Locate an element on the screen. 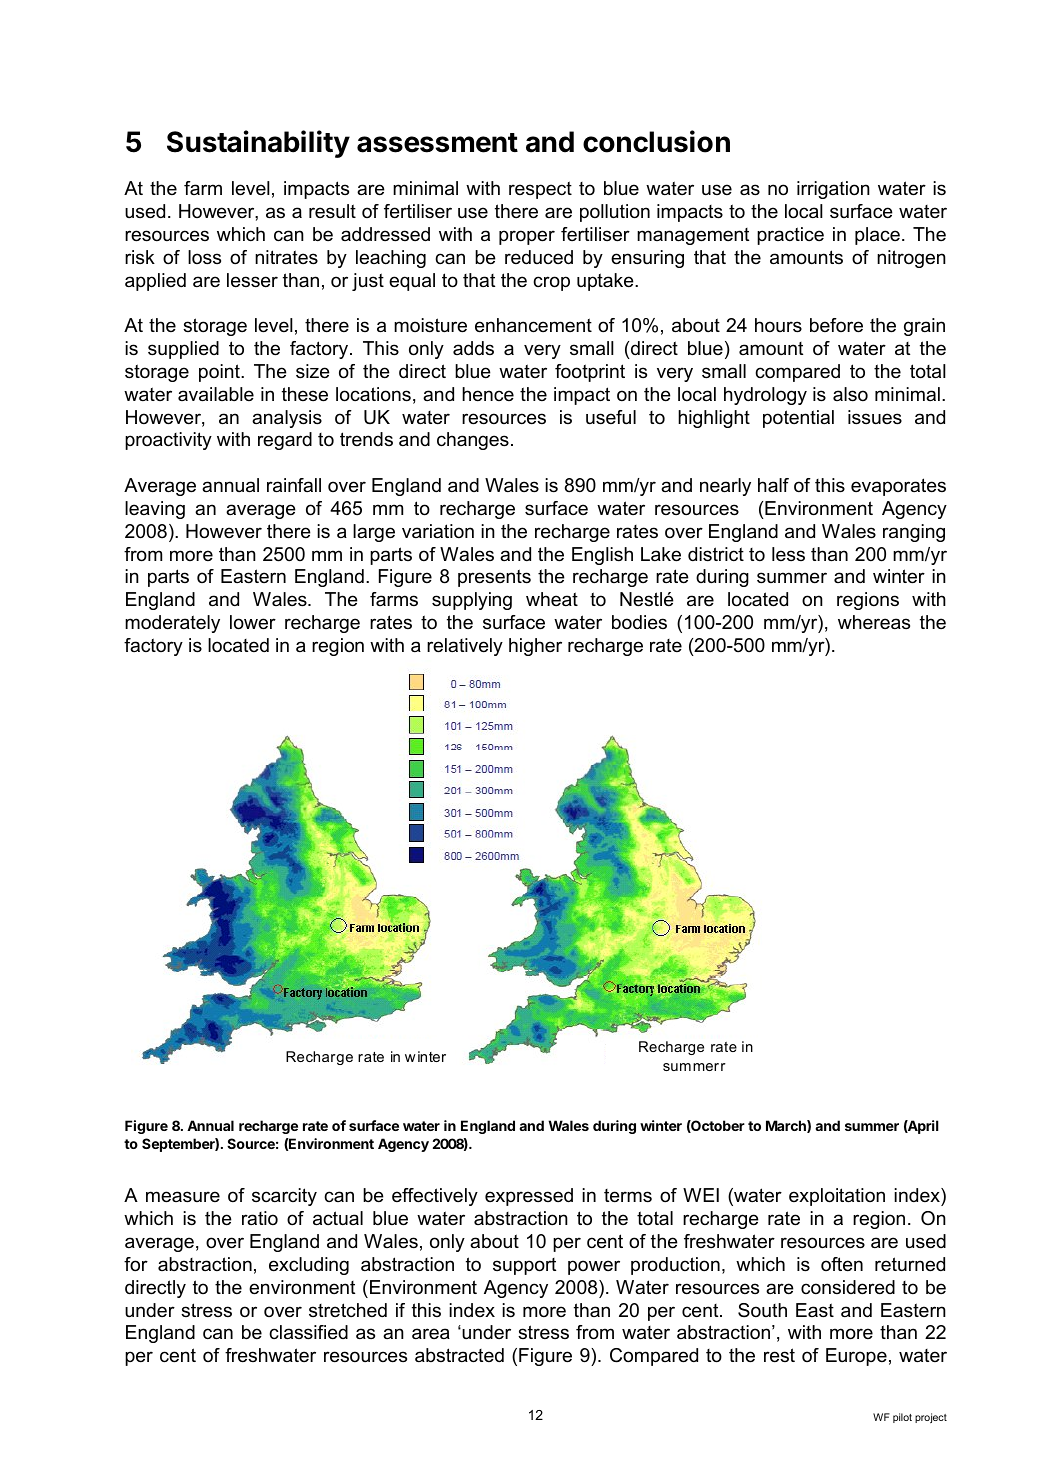  respect is located at coordinates (540, 190).
